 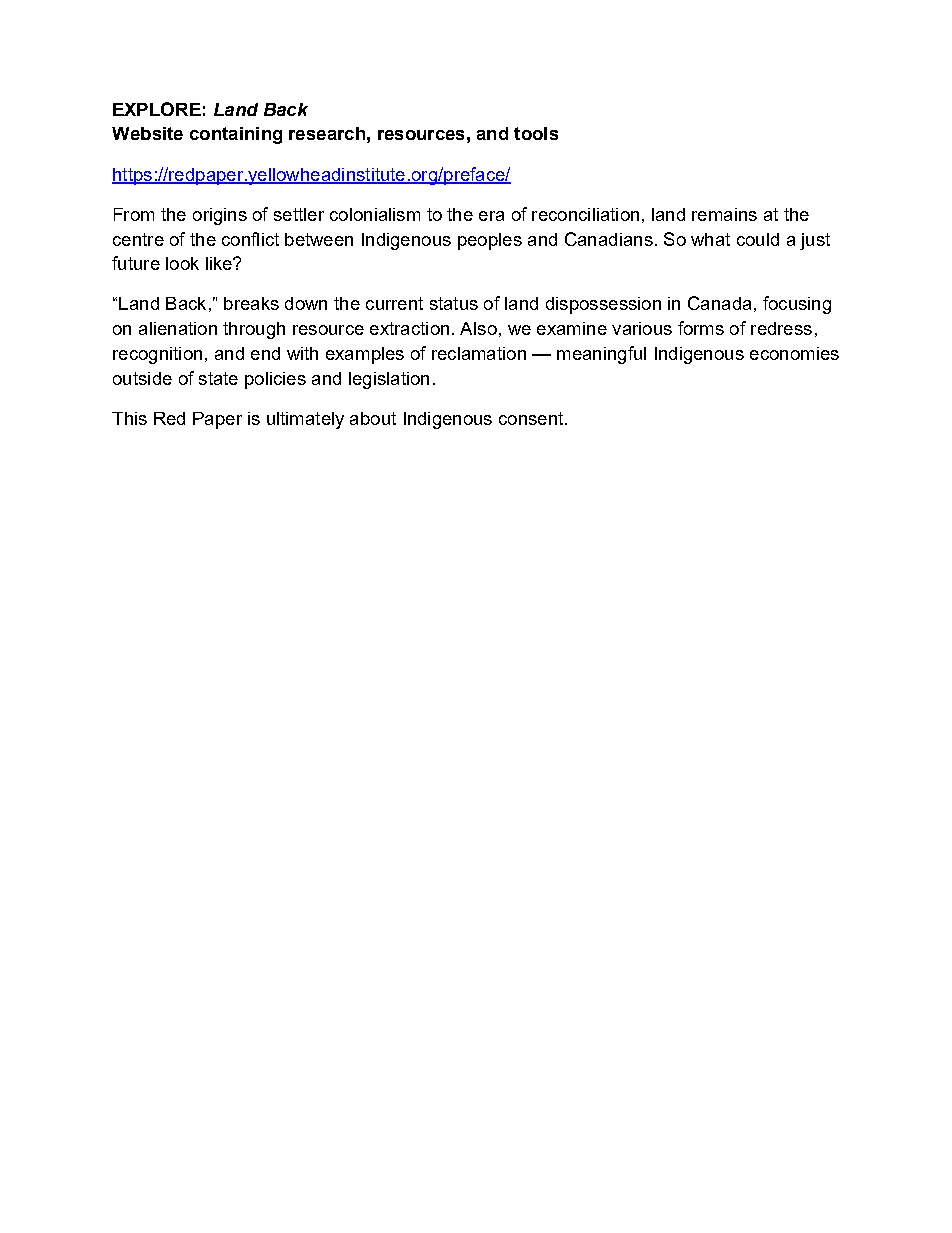 I want to click on consent, so click(x=532, y=418).
